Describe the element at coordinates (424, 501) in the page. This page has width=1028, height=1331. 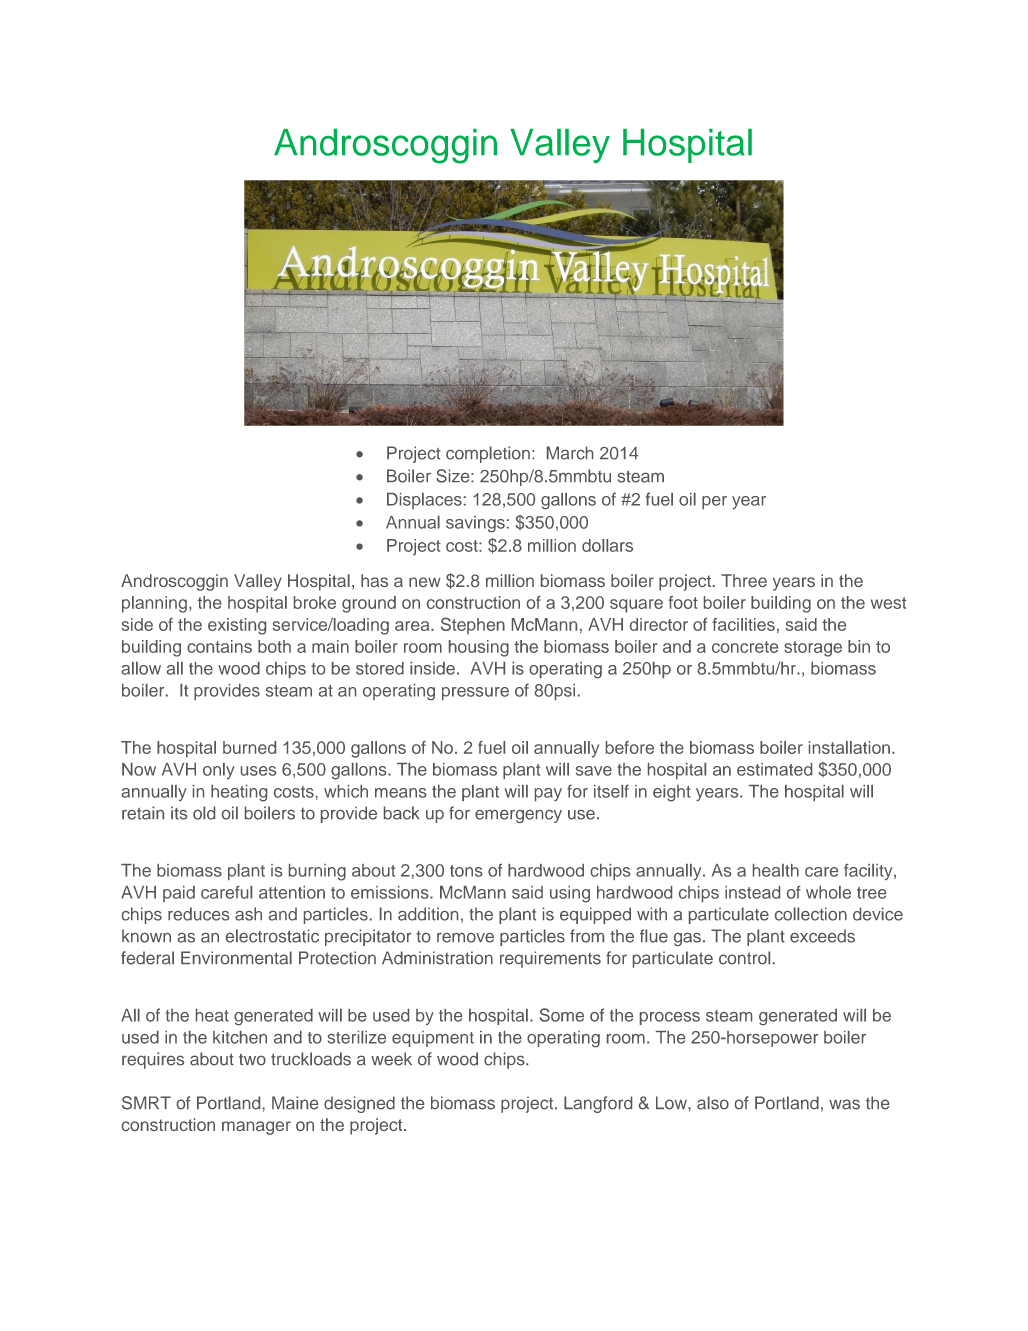
I see `Displaces` at that location.
